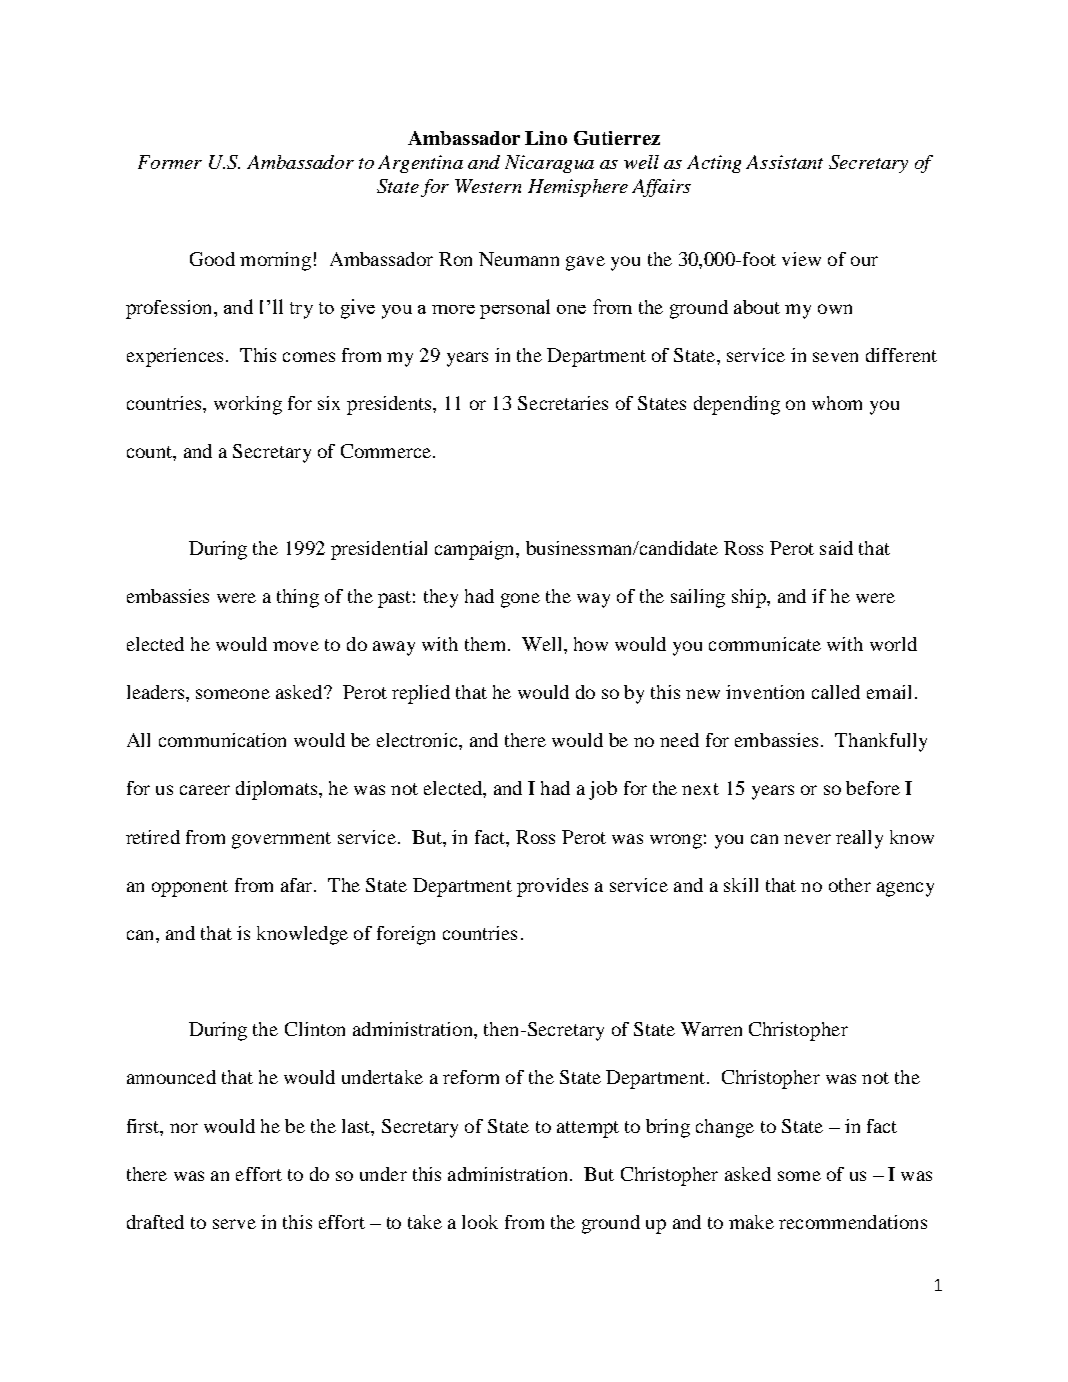  I want to click on them, so click(485, 644).
